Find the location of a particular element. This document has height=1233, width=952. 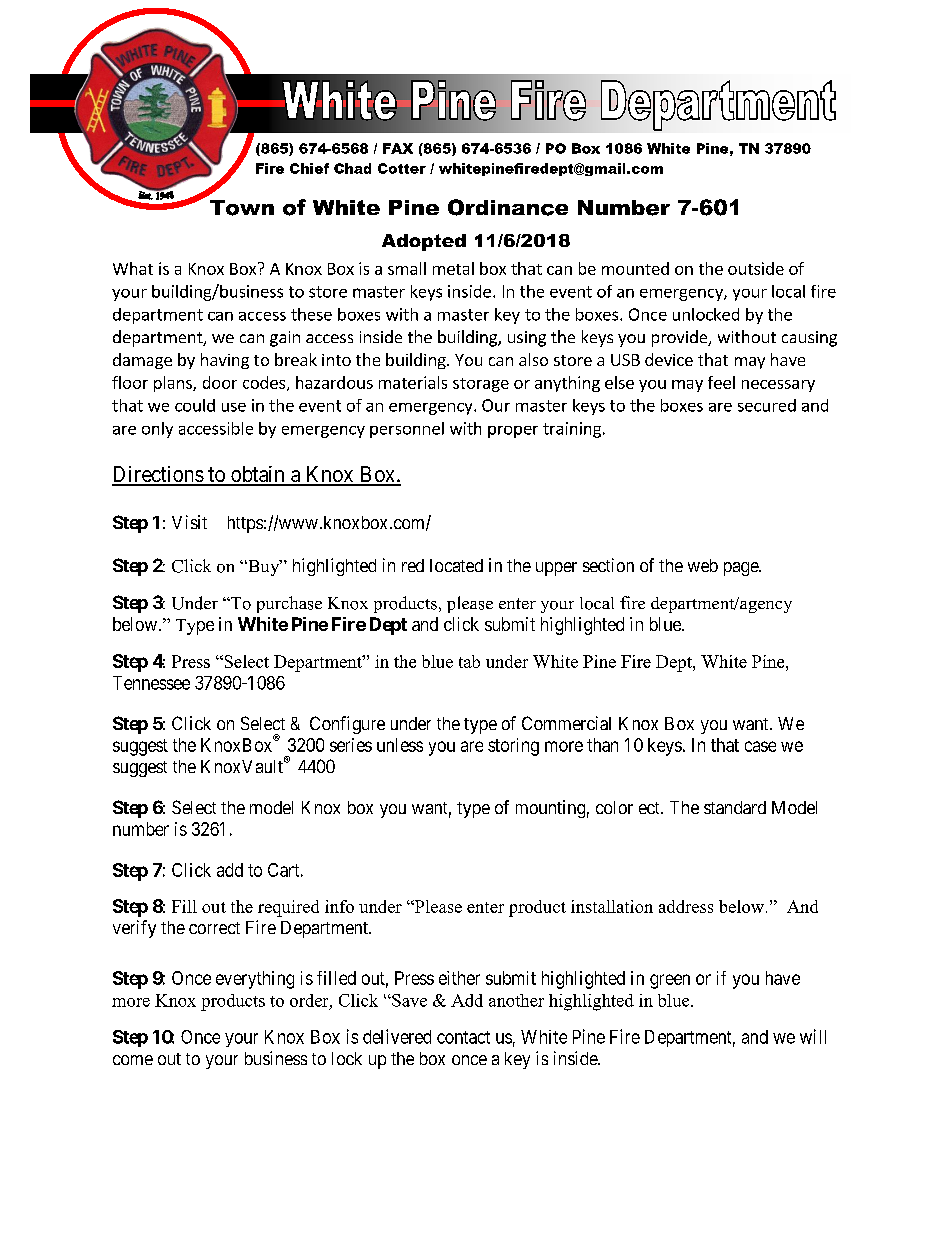

come is located at coordinates (133, 1060).
